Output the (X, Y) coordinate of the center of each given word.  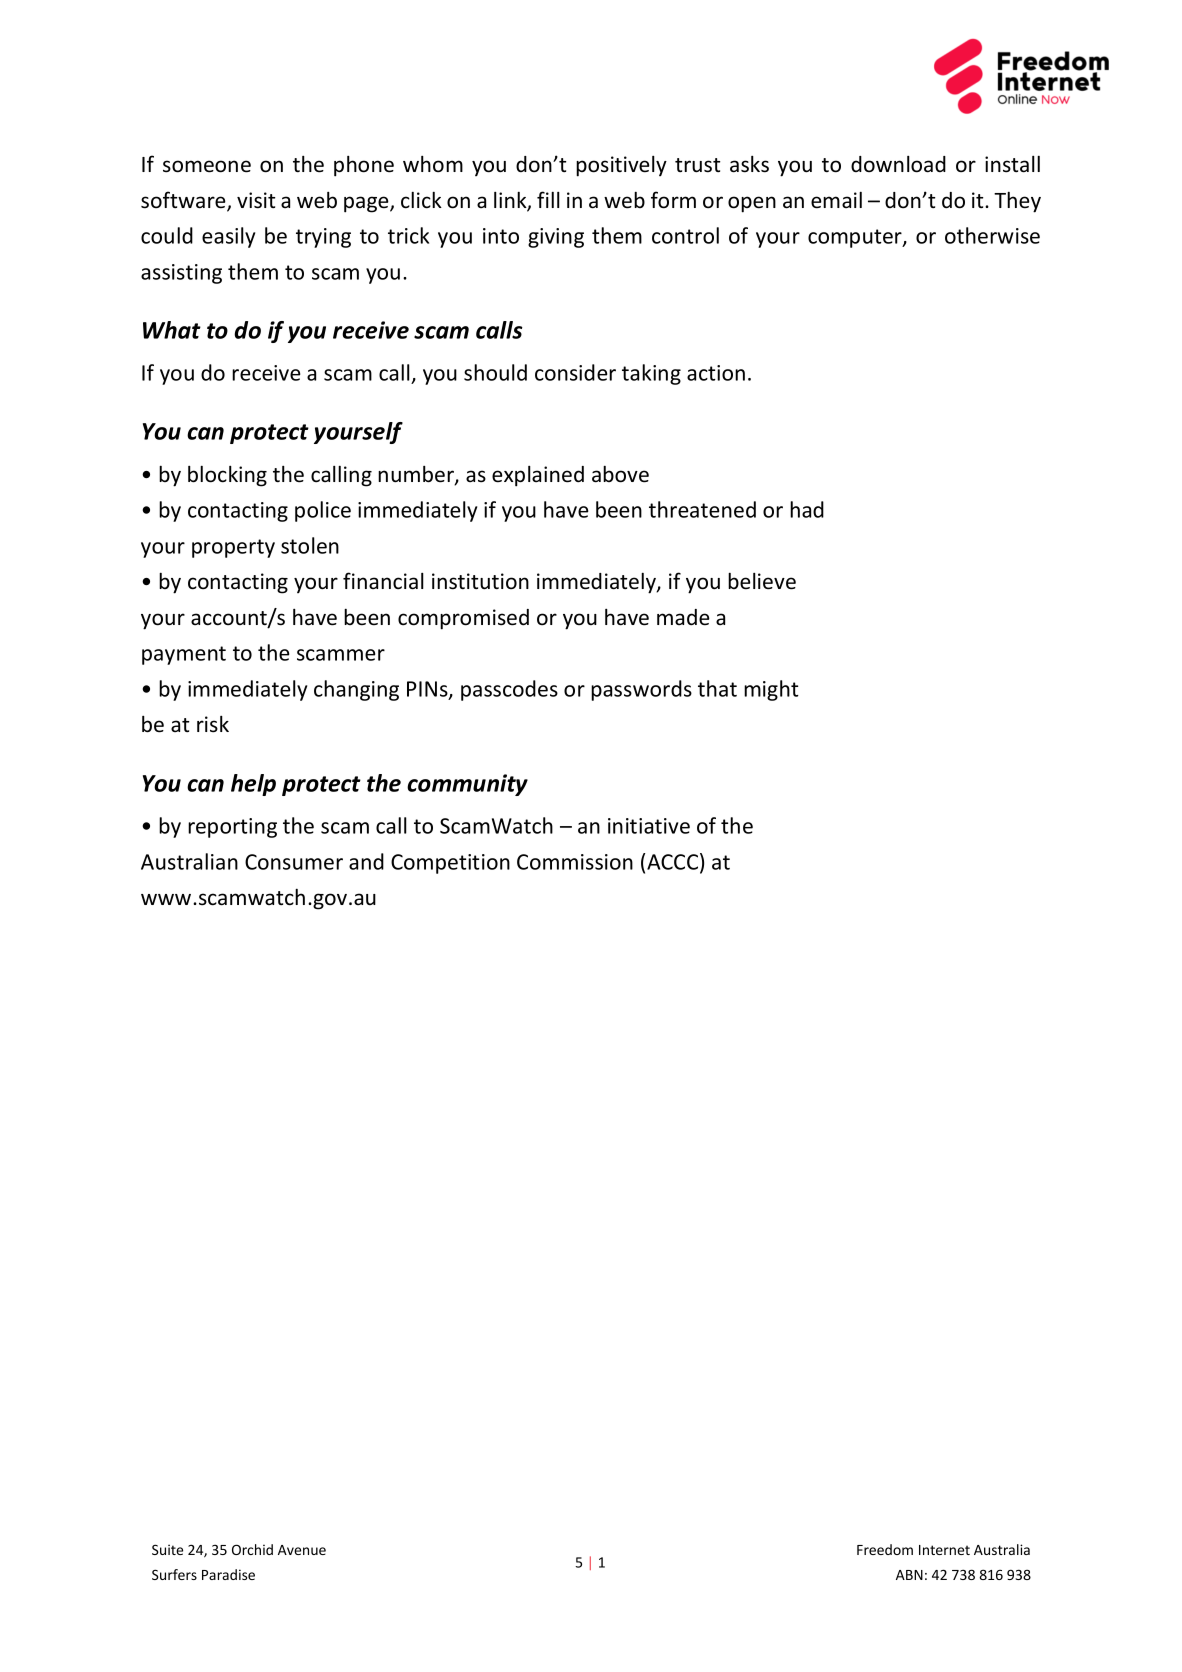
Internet (944, 1550)
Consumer (294, 862)
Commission (575, 862)
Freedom (885, 1549)
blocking (227, 476)
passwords (641, 690)
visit (256, 200)
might (771, 690)
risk (213, 724)
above (620, 474)
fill (548, 199)
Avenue (302, 1550)
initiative (649, 826)
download (898, 164)
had (807, 509)
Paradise (228, 1574)
